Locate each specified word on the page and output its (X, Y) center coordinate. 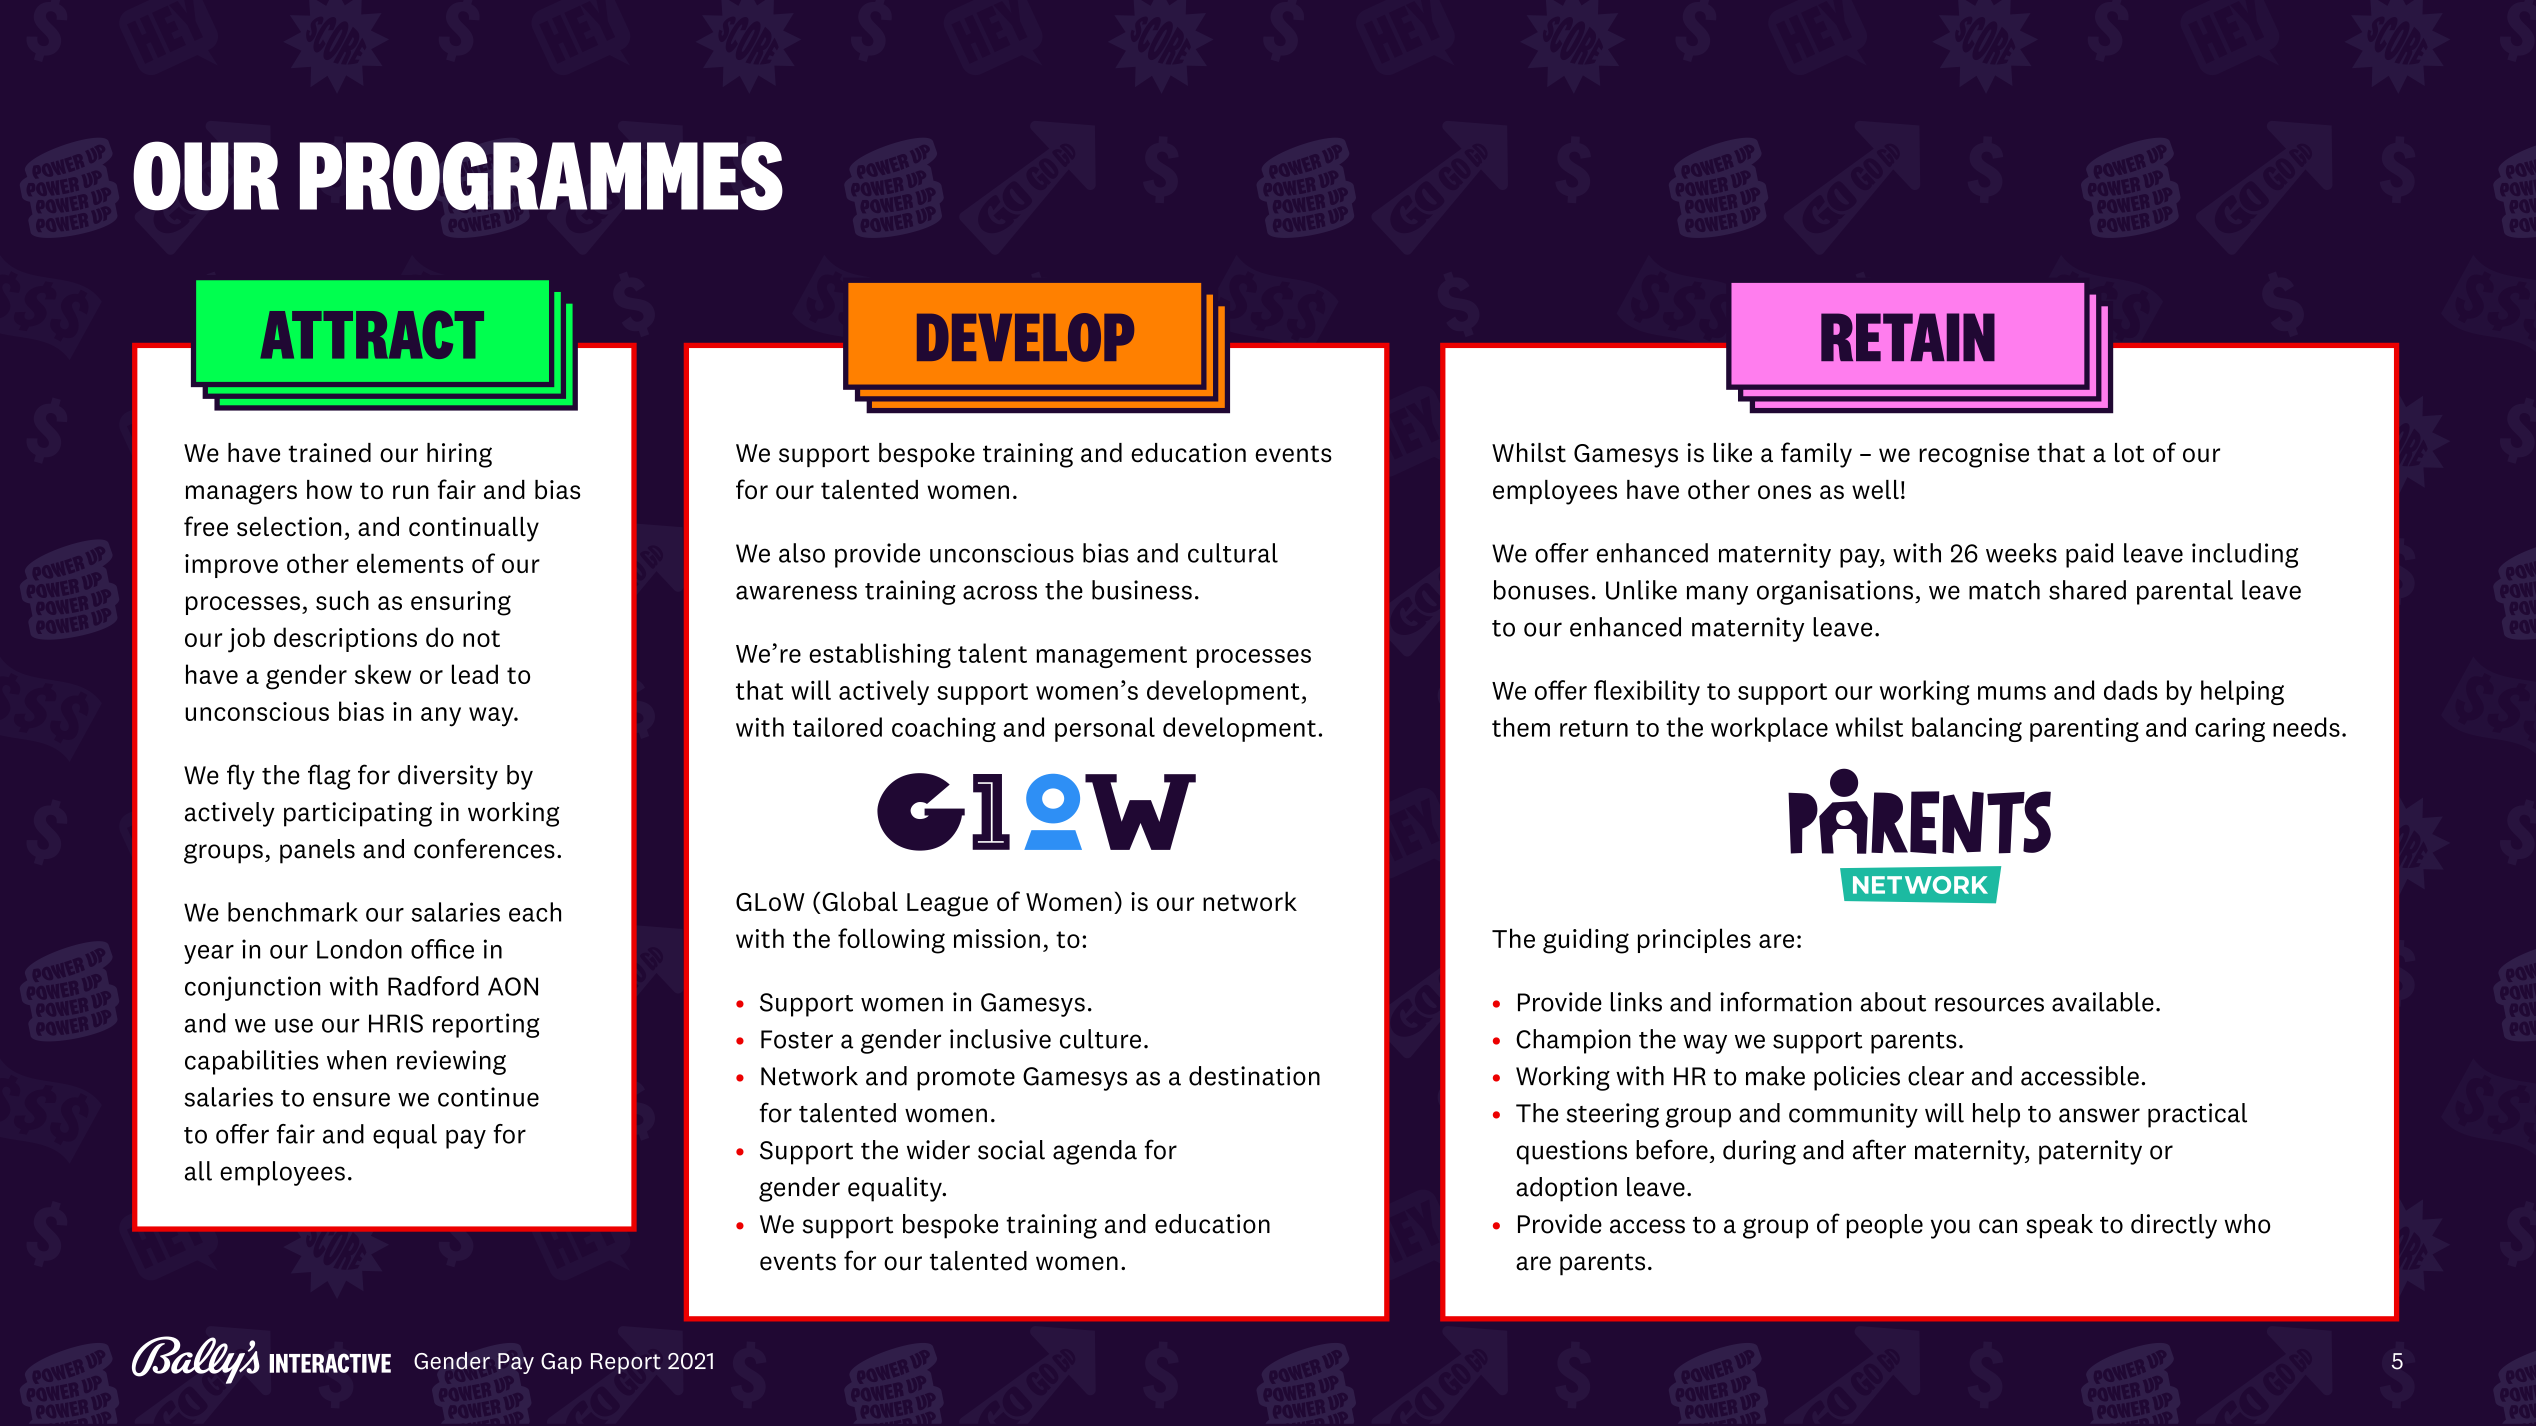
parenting (2084, 729)
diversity (448, 777)
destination (1254, 1076)
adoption (1566, 1189)
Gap (561, 1363)
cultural (1233, 553)
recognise (1974, 455)
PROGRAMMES (541, 176)
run (411, 492)
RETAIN (1908, 337)
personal (1105, 729)
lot (2129, 453)
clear (1936, 1076)
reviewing (451, 1062)
